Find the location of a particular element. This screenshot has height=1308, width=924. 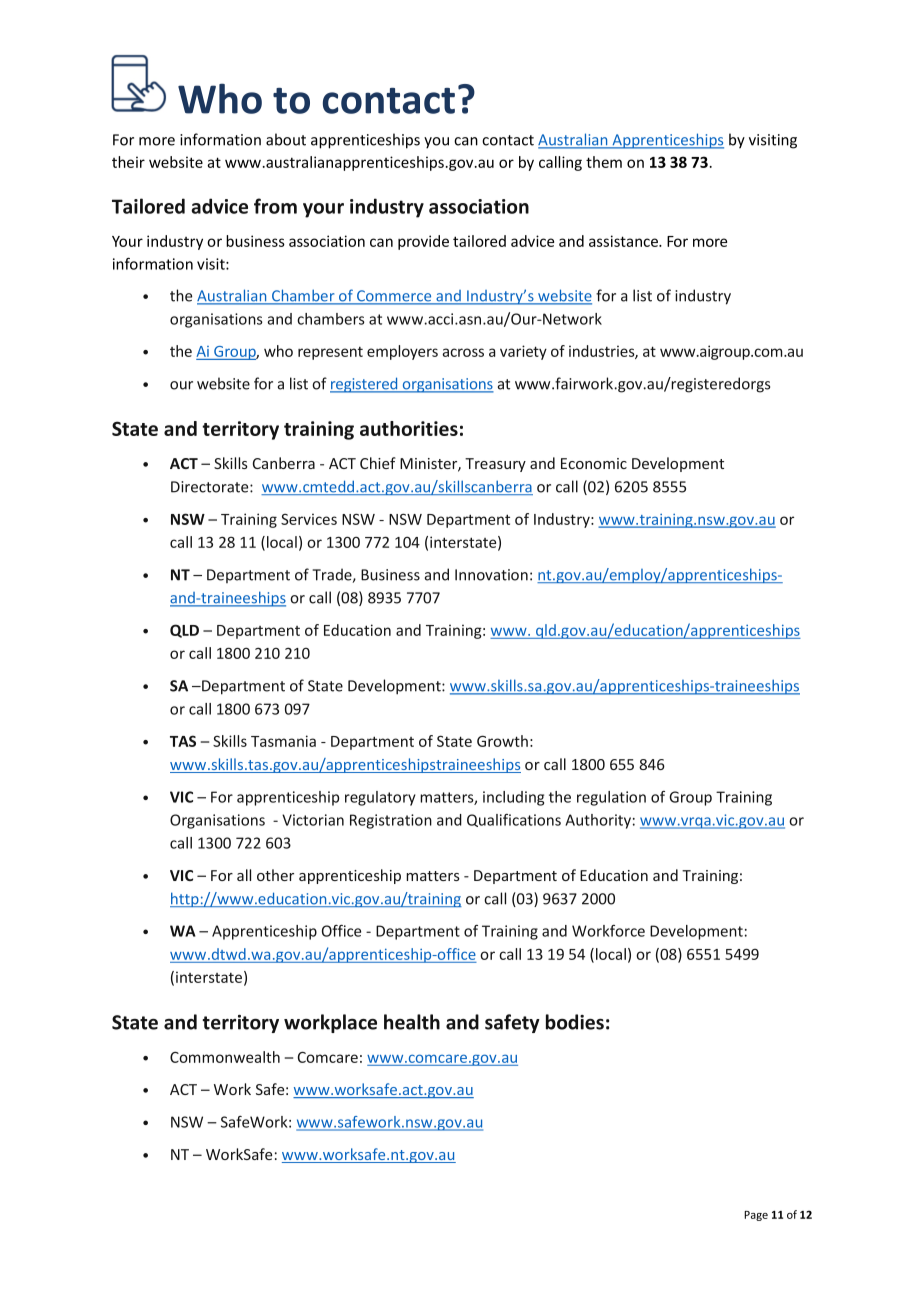

Commonwealth is located at coordinates (225, 1057).
